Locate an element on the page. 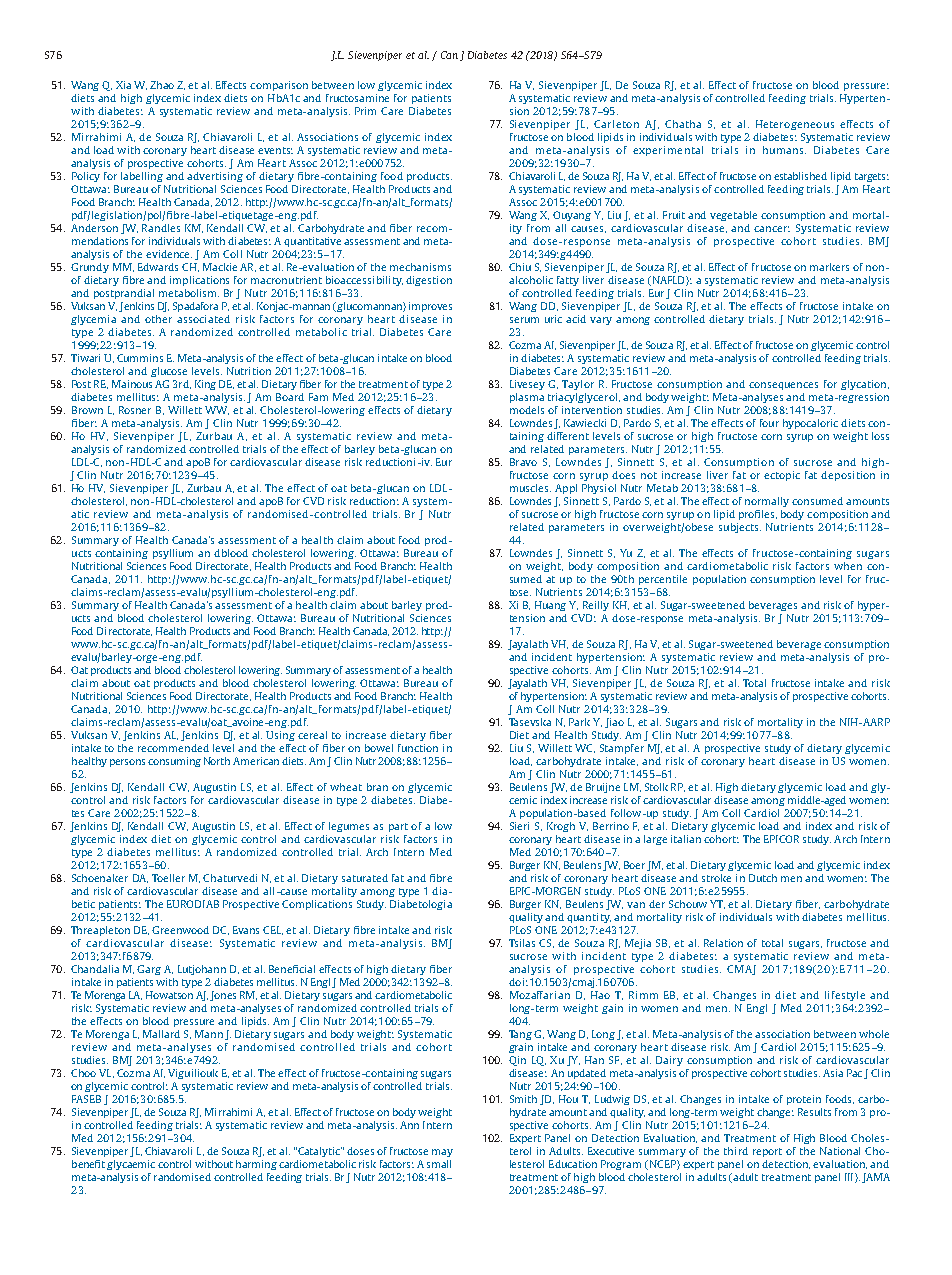  Prim is located at coordinates (365, 111).
